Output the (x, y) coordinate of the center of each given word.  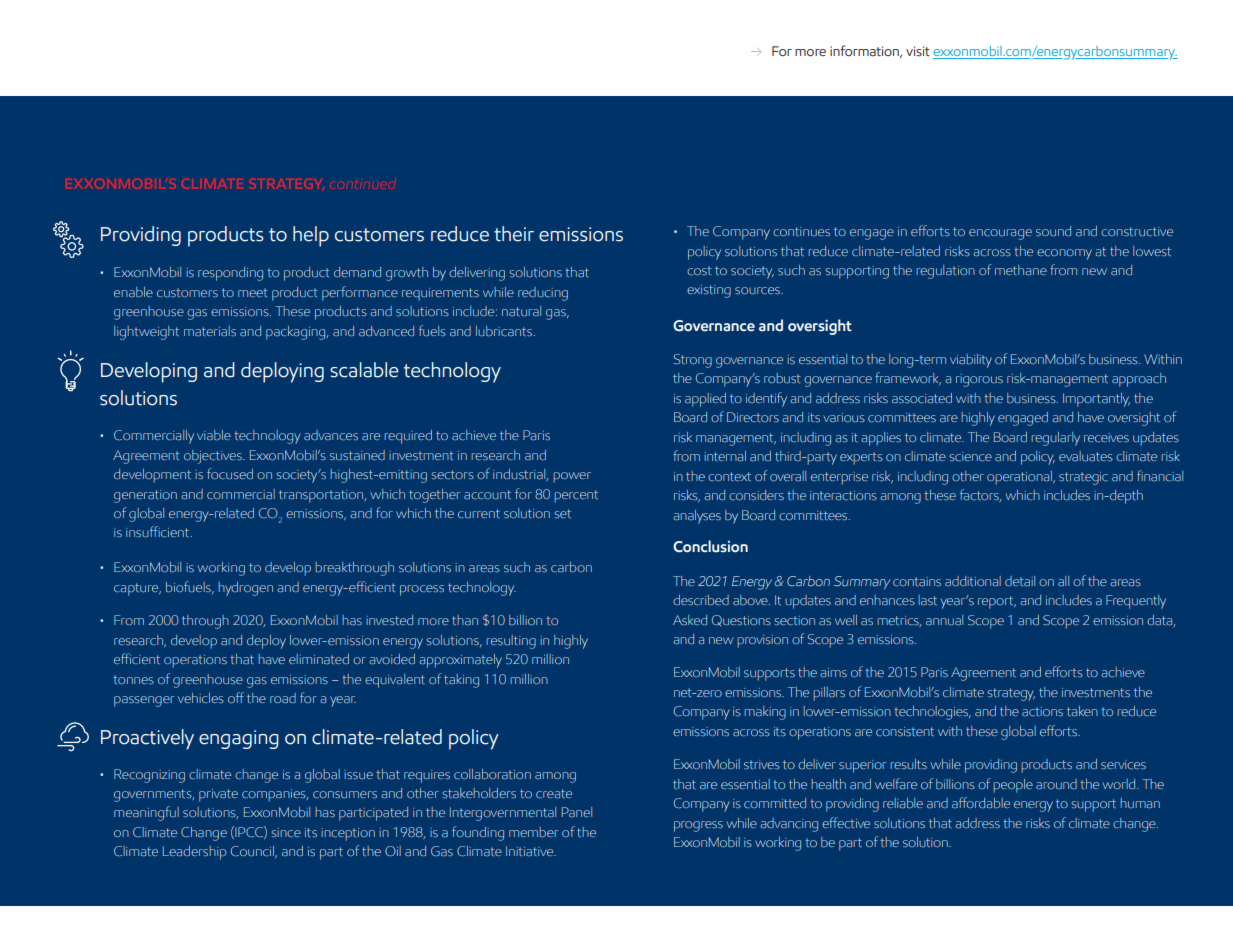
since (286, 832)
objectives (214, 457)
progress (698, 826)
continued (363, 184)
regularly (1056, 439)
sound (1053, 231)
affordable (981, 802)
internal (725, 456)
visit (918, 51)
